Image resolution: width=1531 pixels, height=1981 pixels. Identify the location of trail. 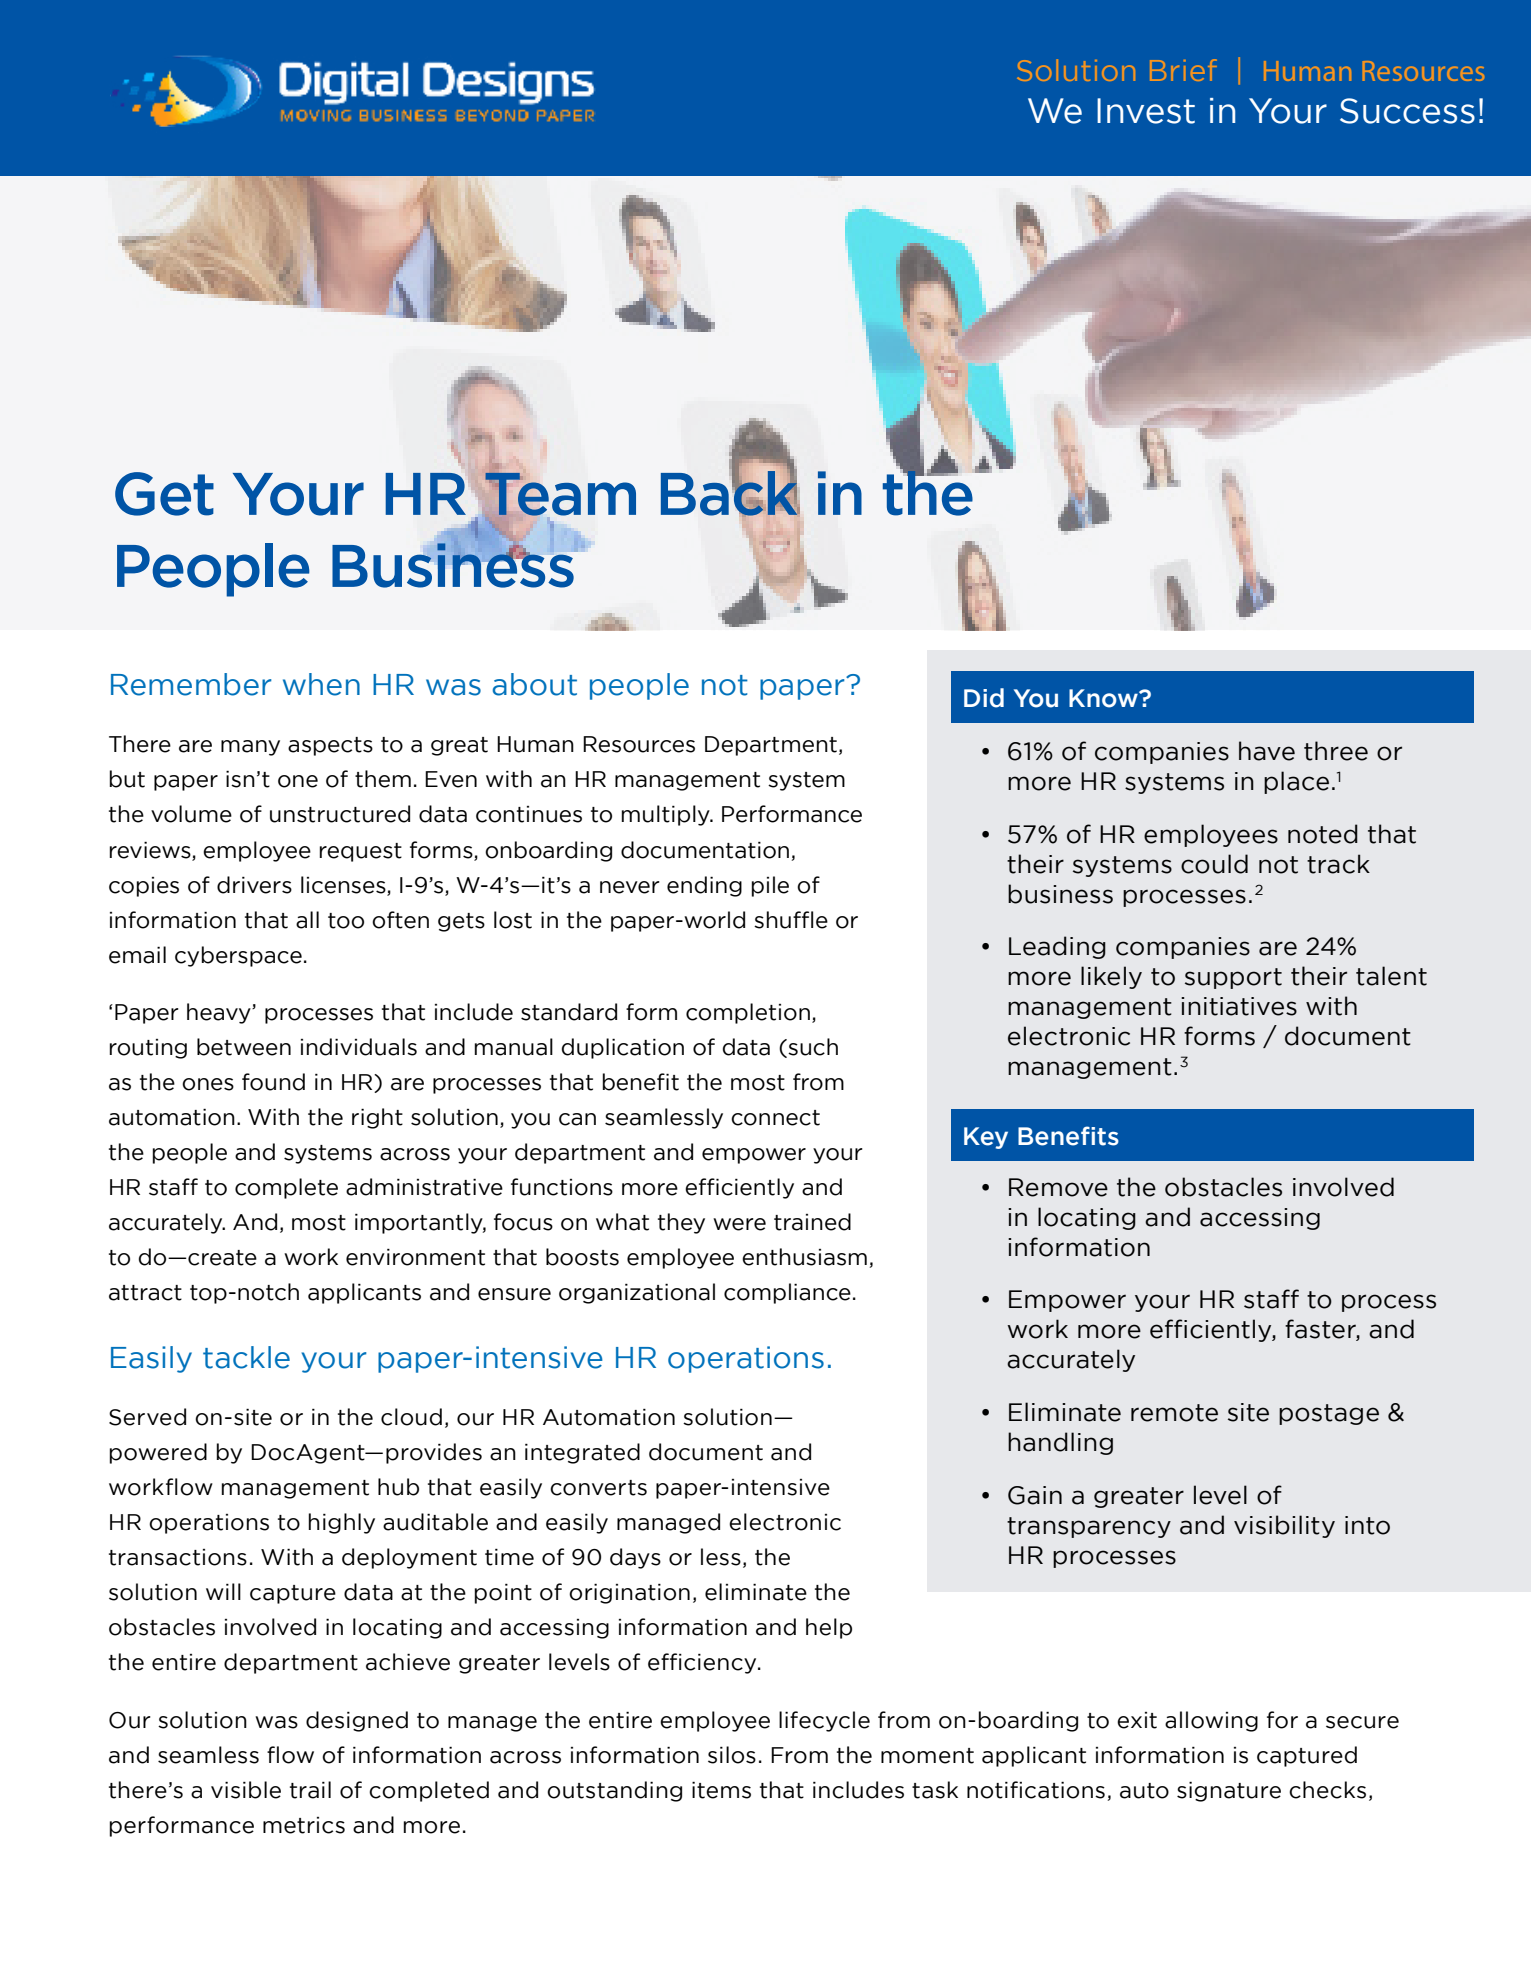
(310, 1790).
